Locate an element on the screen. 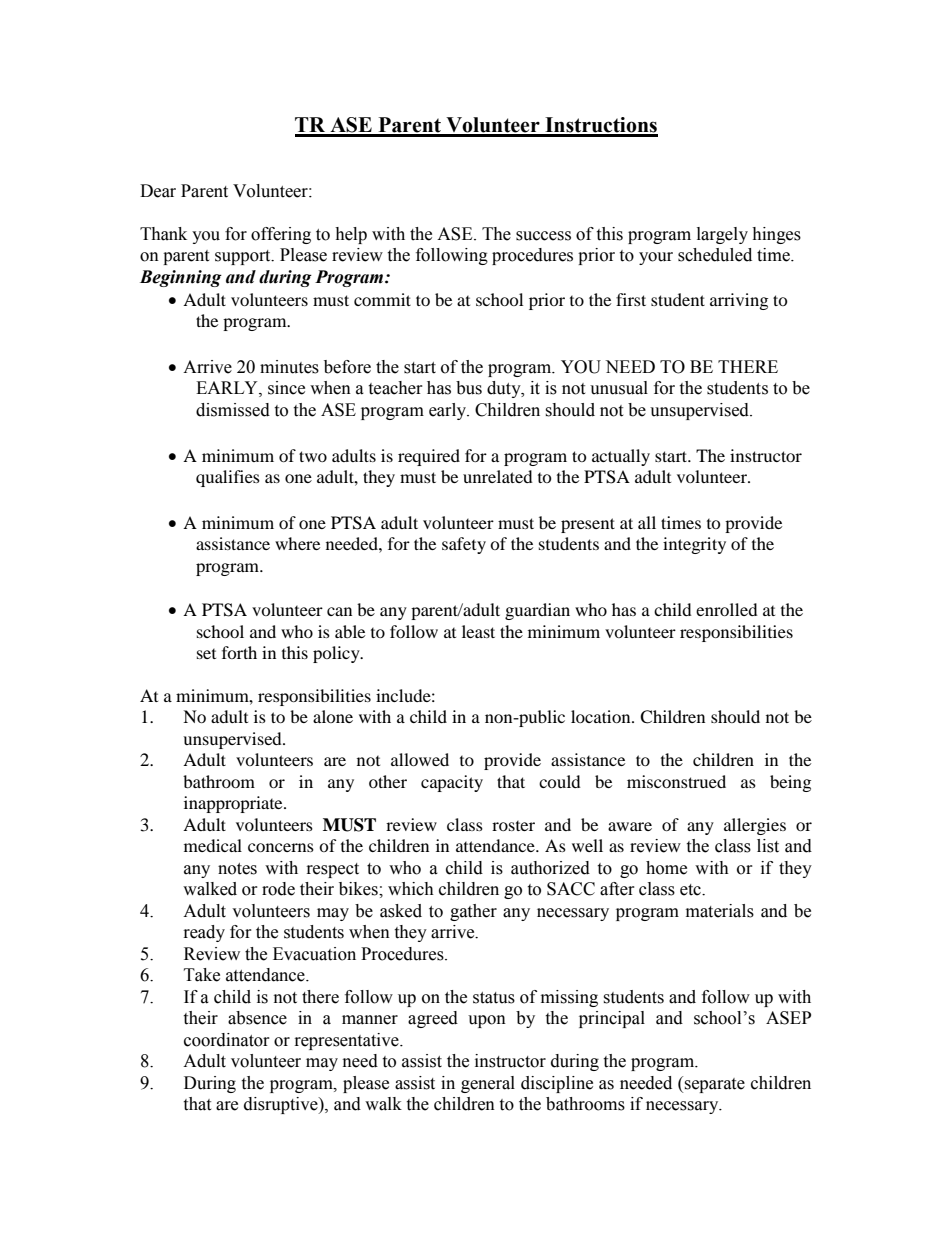  coordinator is located at coordinates (227, 1040).
